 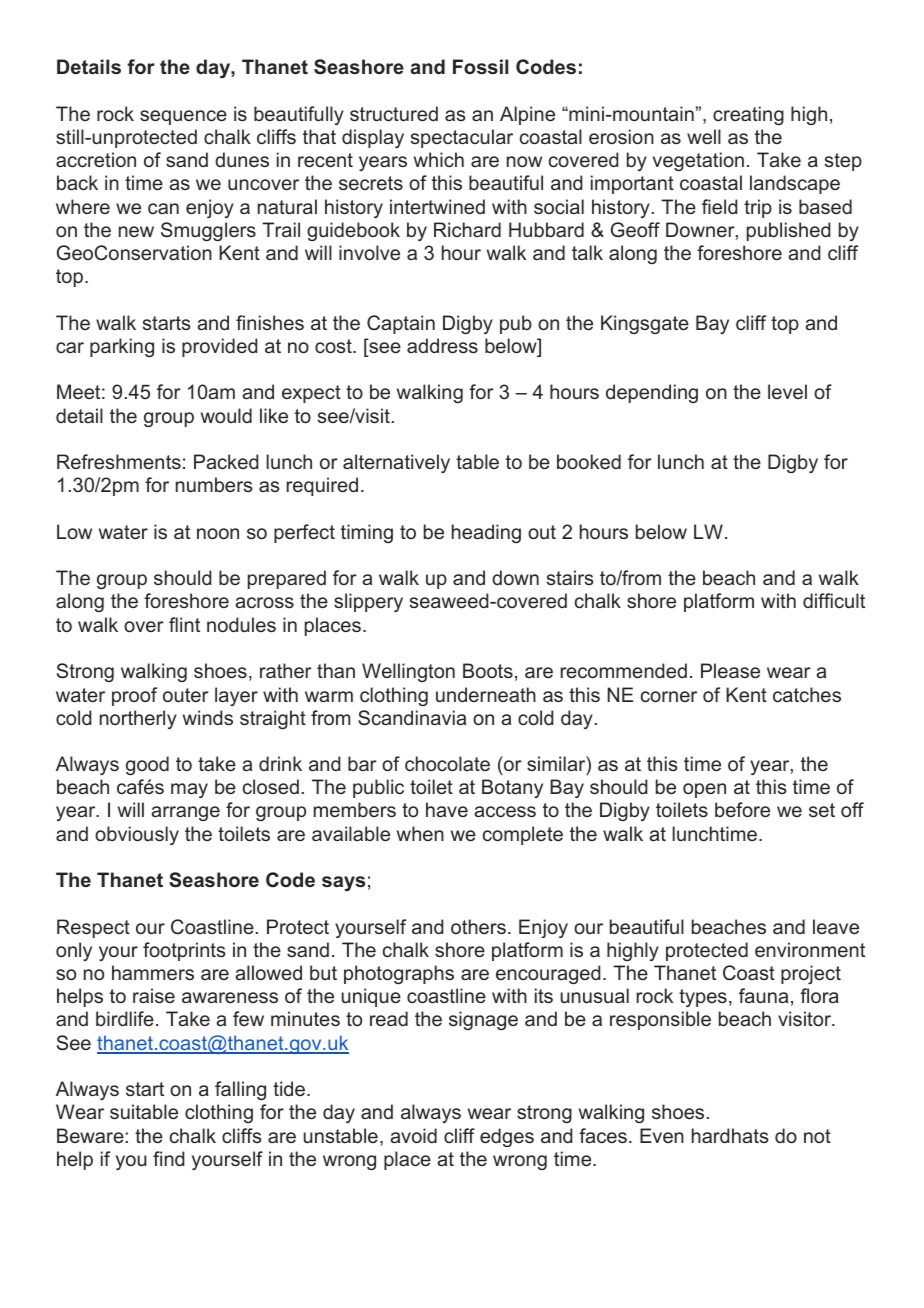 What do you see at coordinates (478, 926) in the image?
I see `others` at bounding box center [478, 926].
